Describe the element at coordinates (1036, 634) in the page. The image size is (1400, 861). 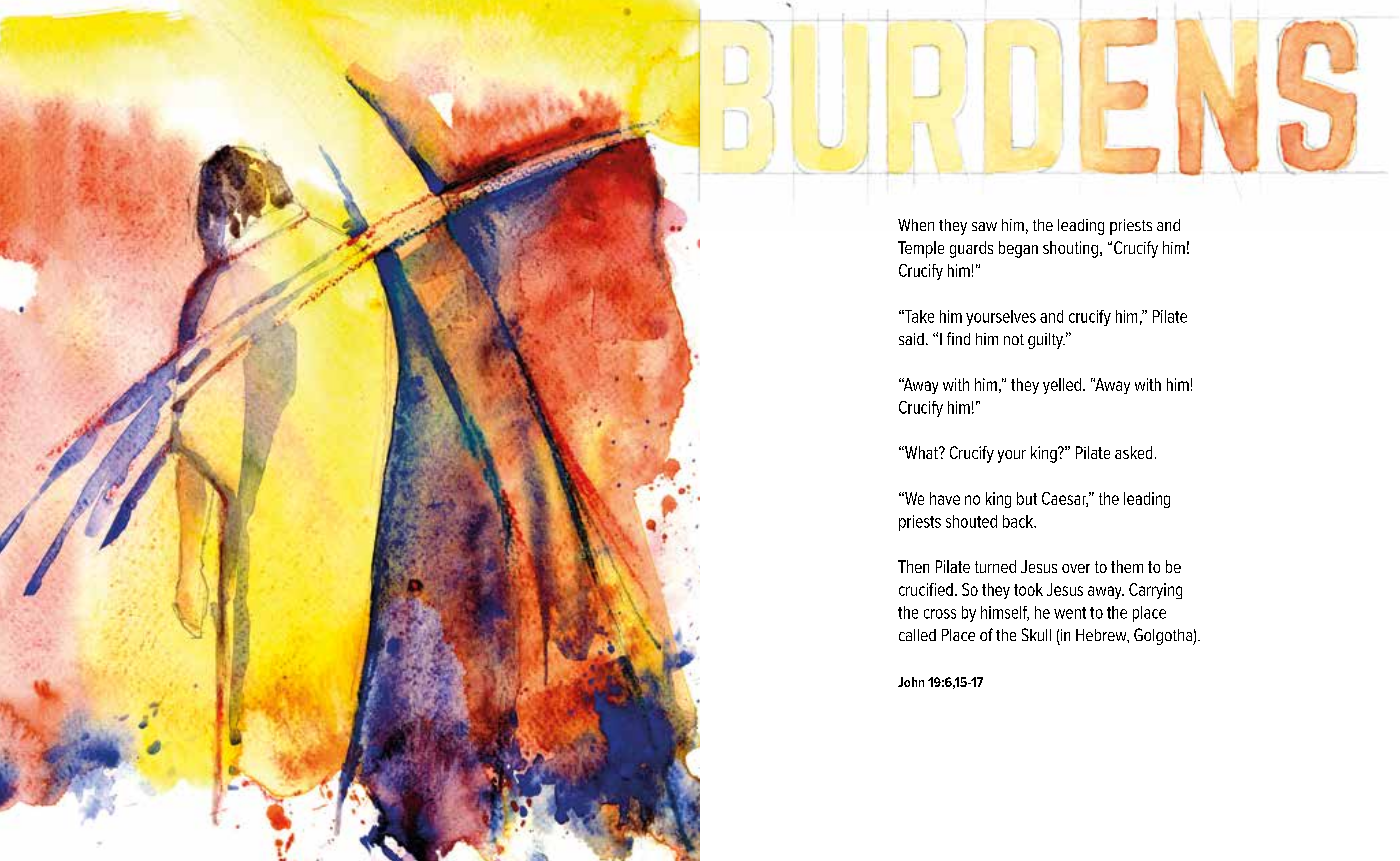
I see `Skull` at that location.
